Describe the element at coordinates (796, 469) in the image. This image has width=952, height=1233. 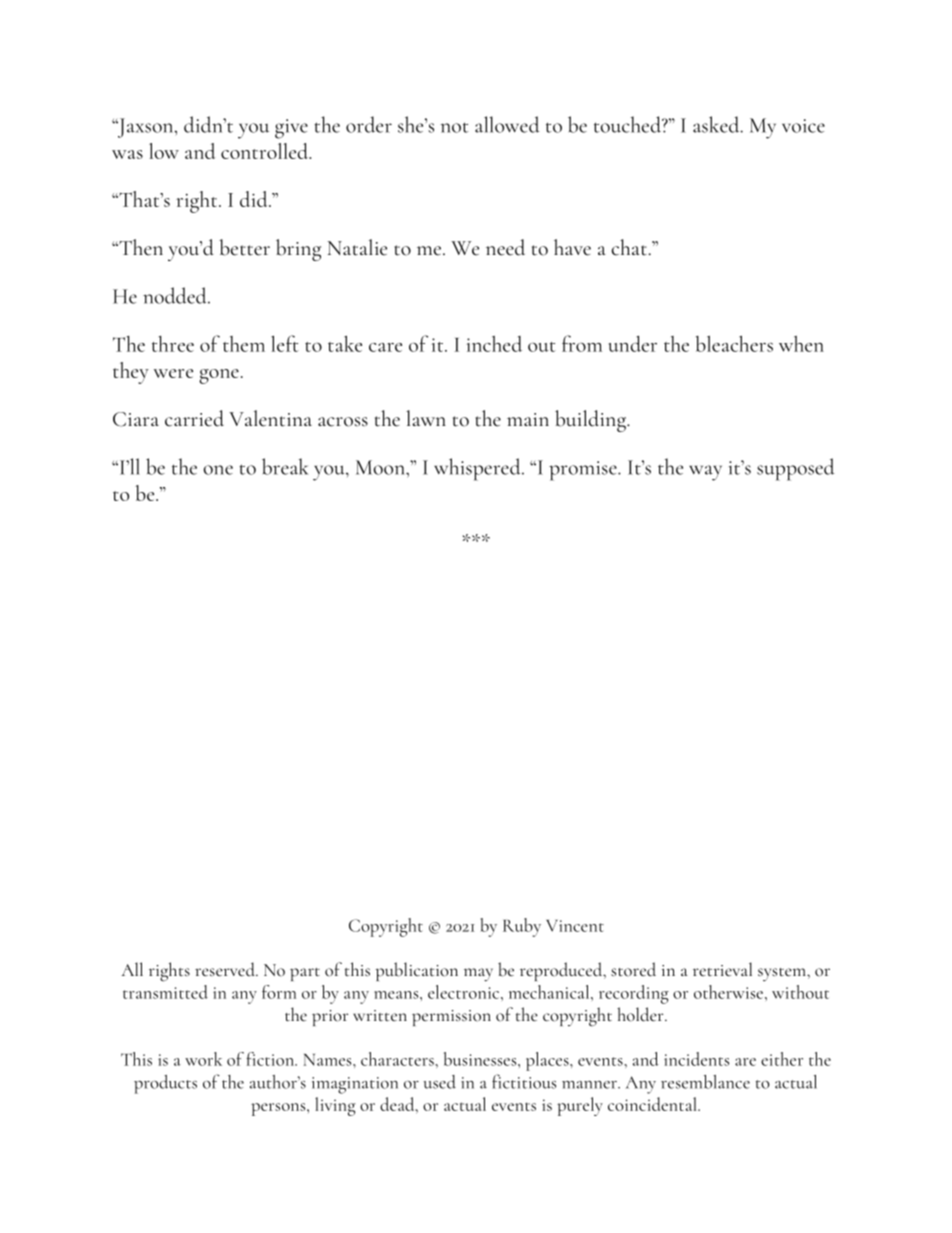
I see `supposed` at that location.
